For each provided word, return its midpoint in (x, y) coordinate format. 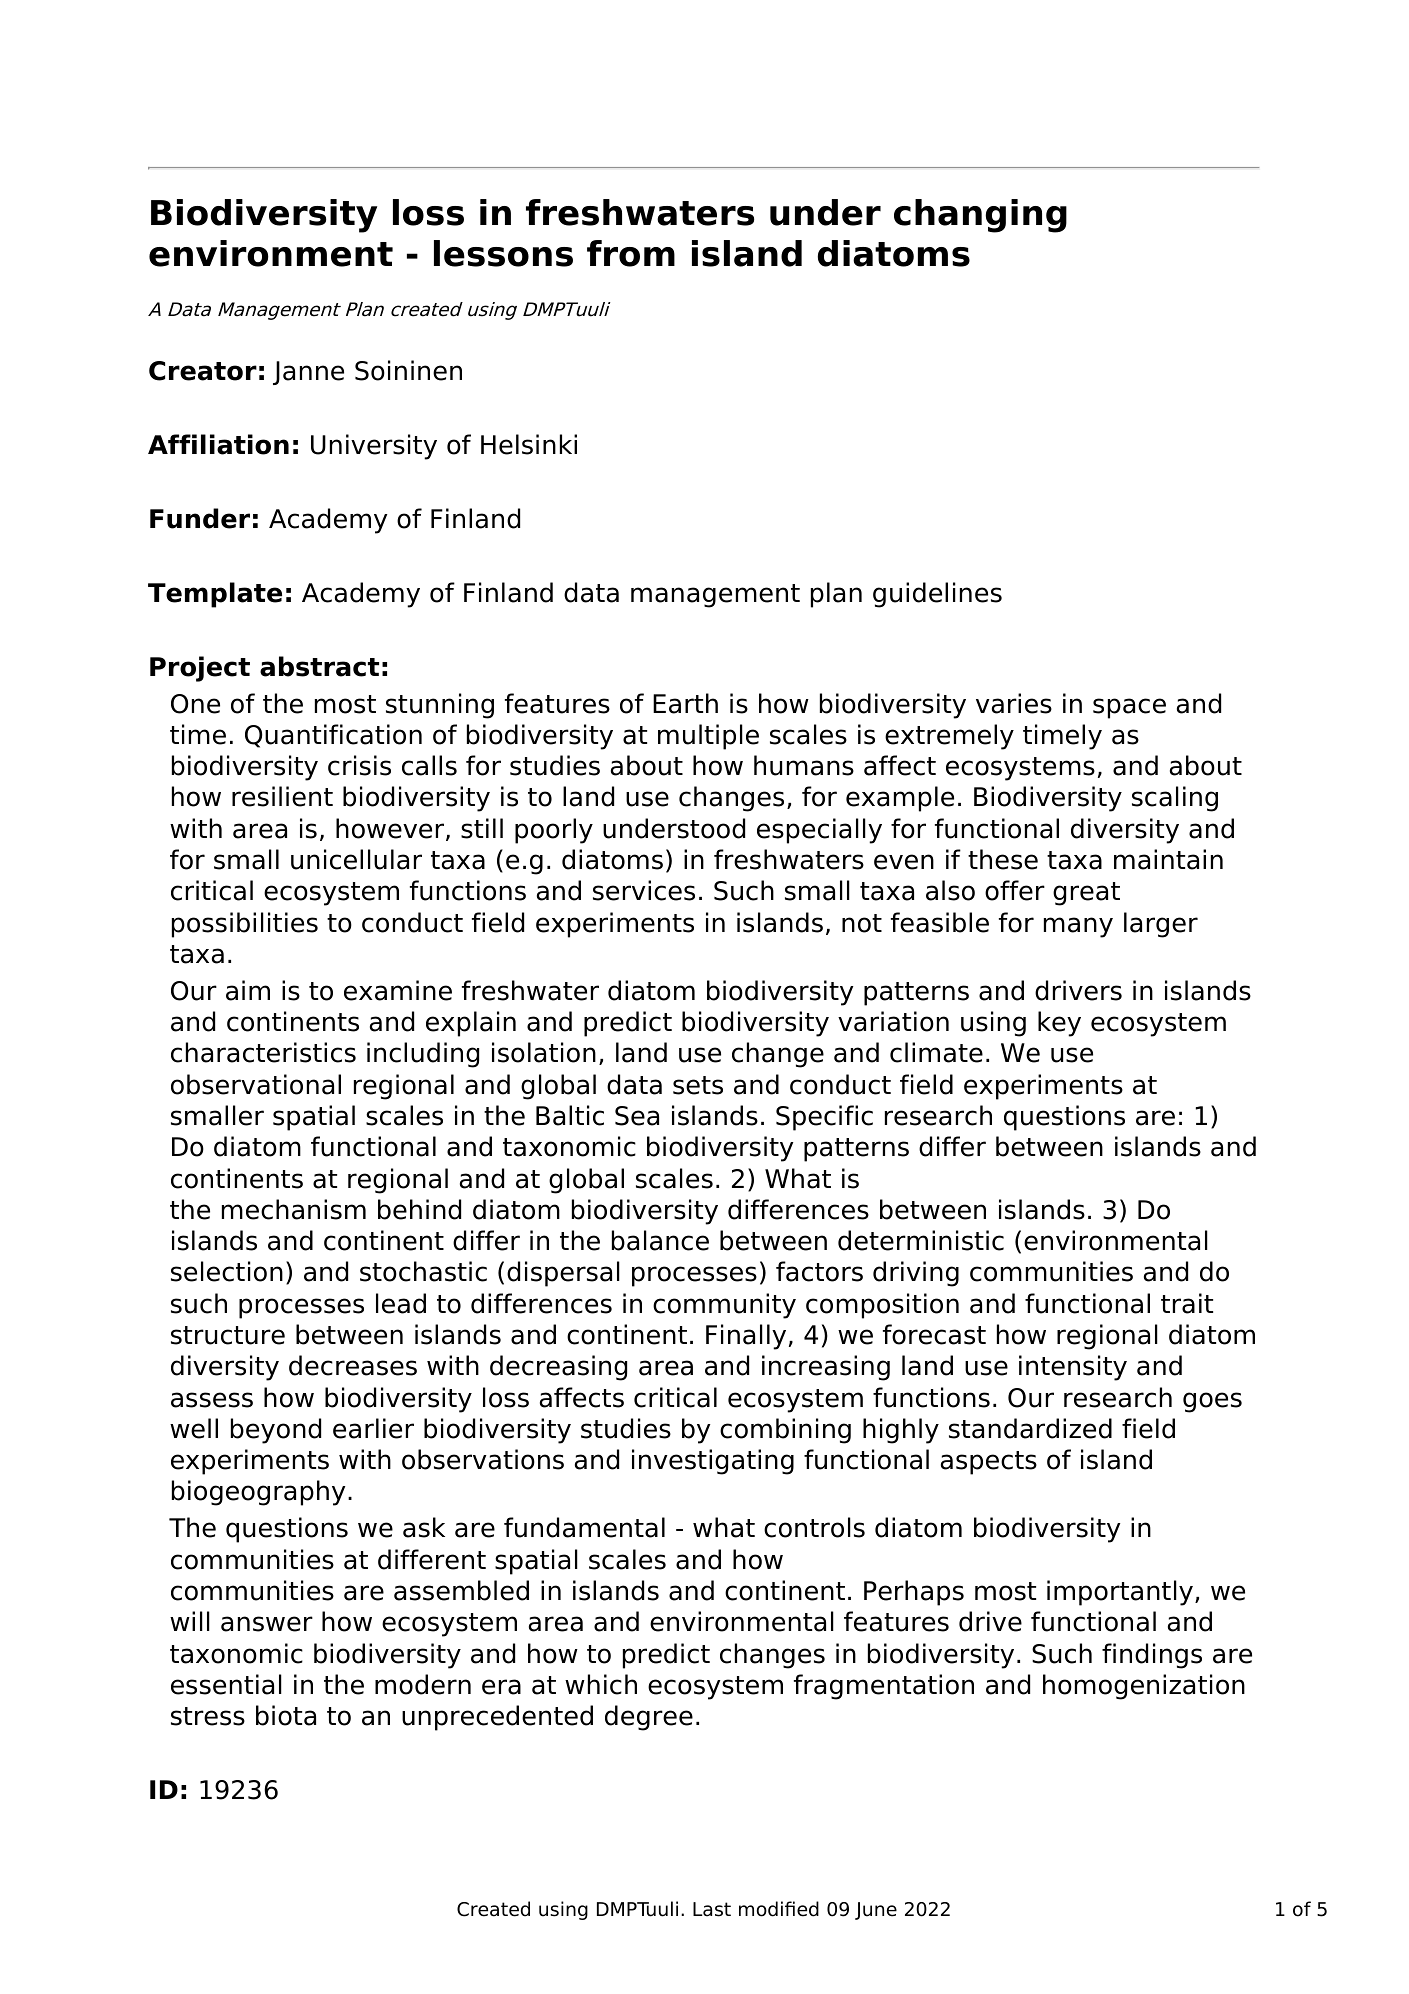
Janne (308, 373)
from (631, 253)
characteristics (263, 1052)
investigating (713, 1462)
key (1059, 1024)
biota (286, 1715)
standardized (1030, 1428)
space (1129, 708)
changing (980, 216)
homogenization (1144, 1687)
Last (712, 1909)
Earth (685, 703)
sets (698, 1085)
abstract (319, 666)
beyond (276, 1431)
